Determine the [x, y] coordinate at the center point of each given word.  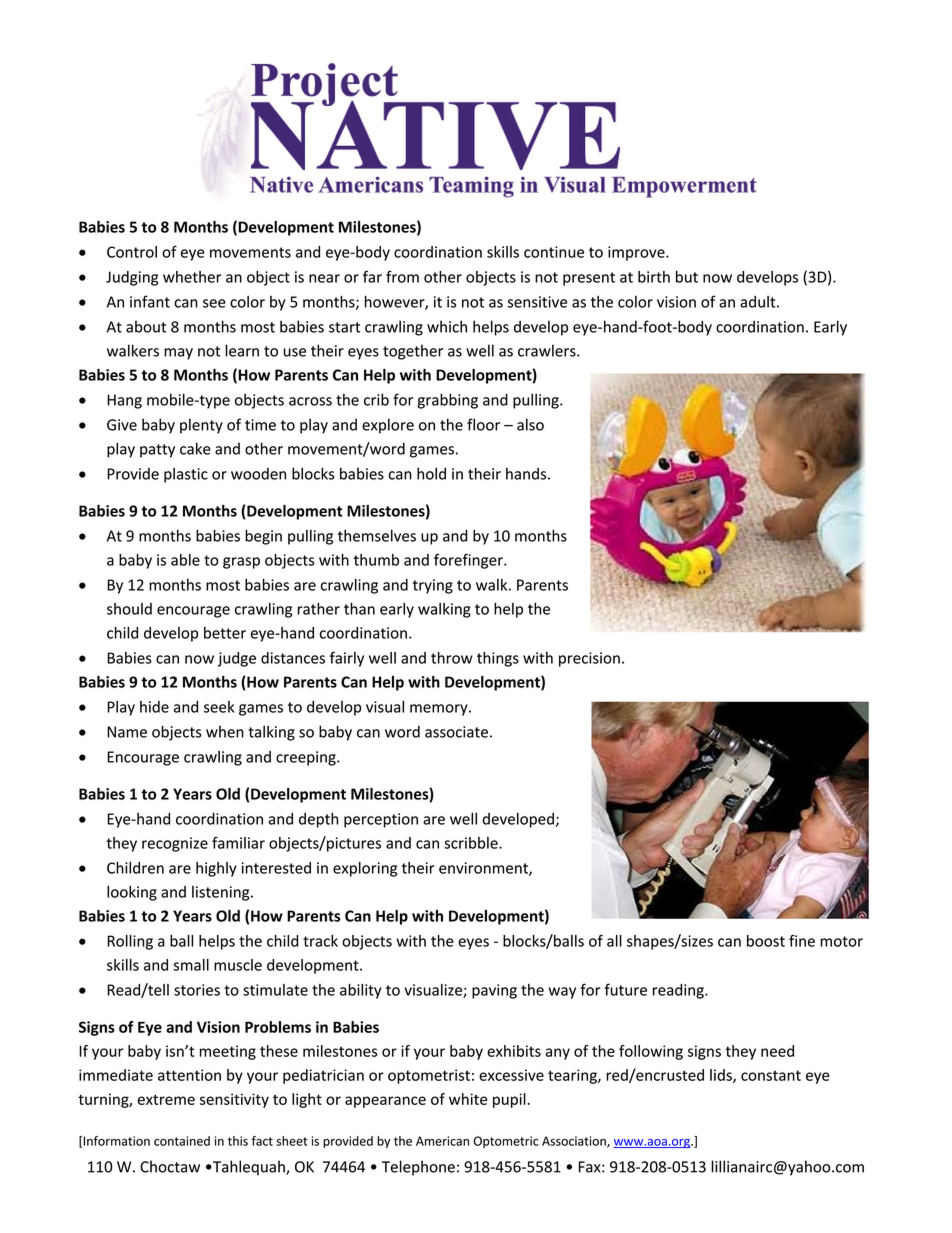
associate [456, 732]
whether [192, 277]
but [687, 277]
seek [219, 707]
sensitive [537, 302]
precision [589, 659]
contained [182, 1141]
